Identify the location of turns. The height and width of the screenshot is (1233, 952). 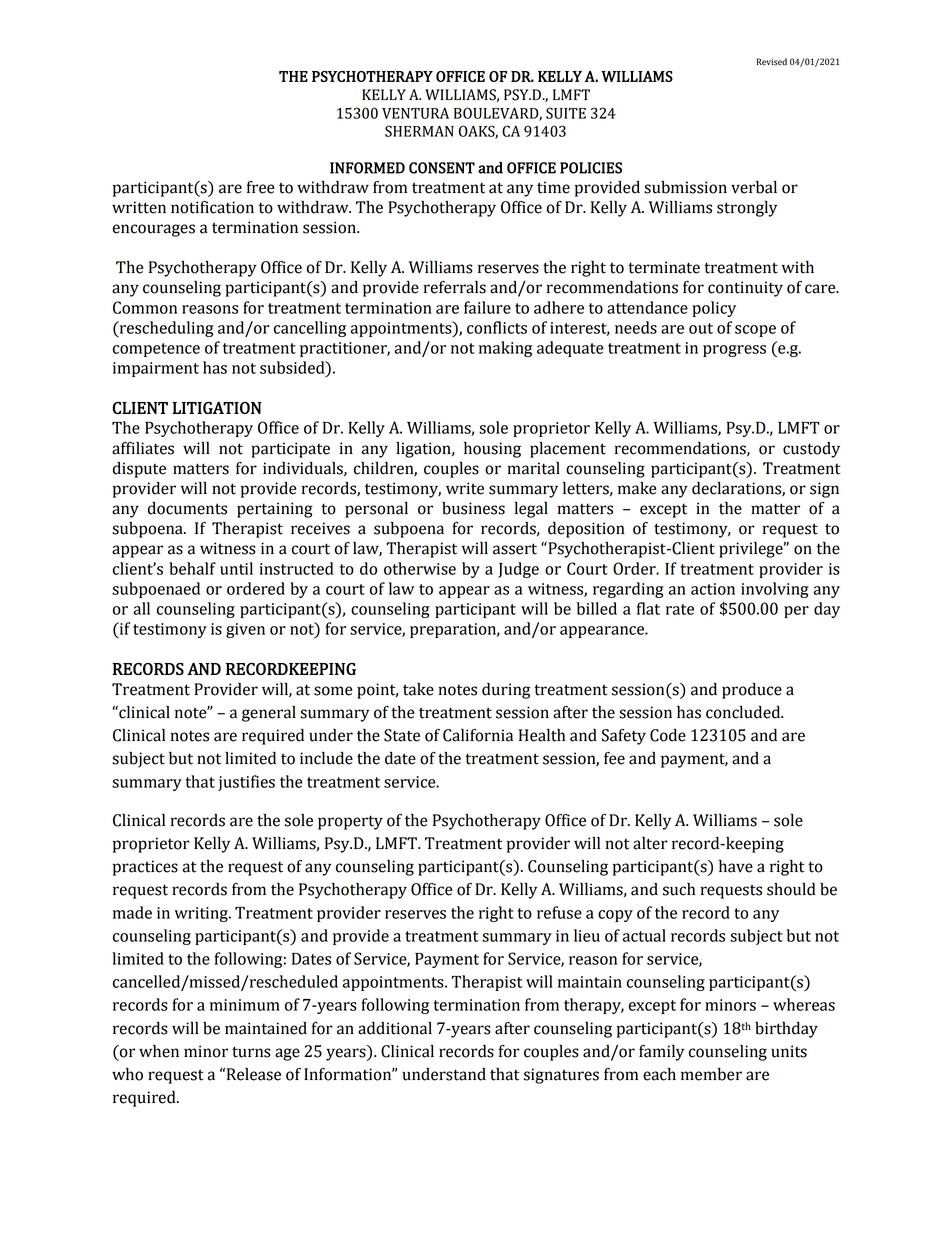
(251, 1052).
